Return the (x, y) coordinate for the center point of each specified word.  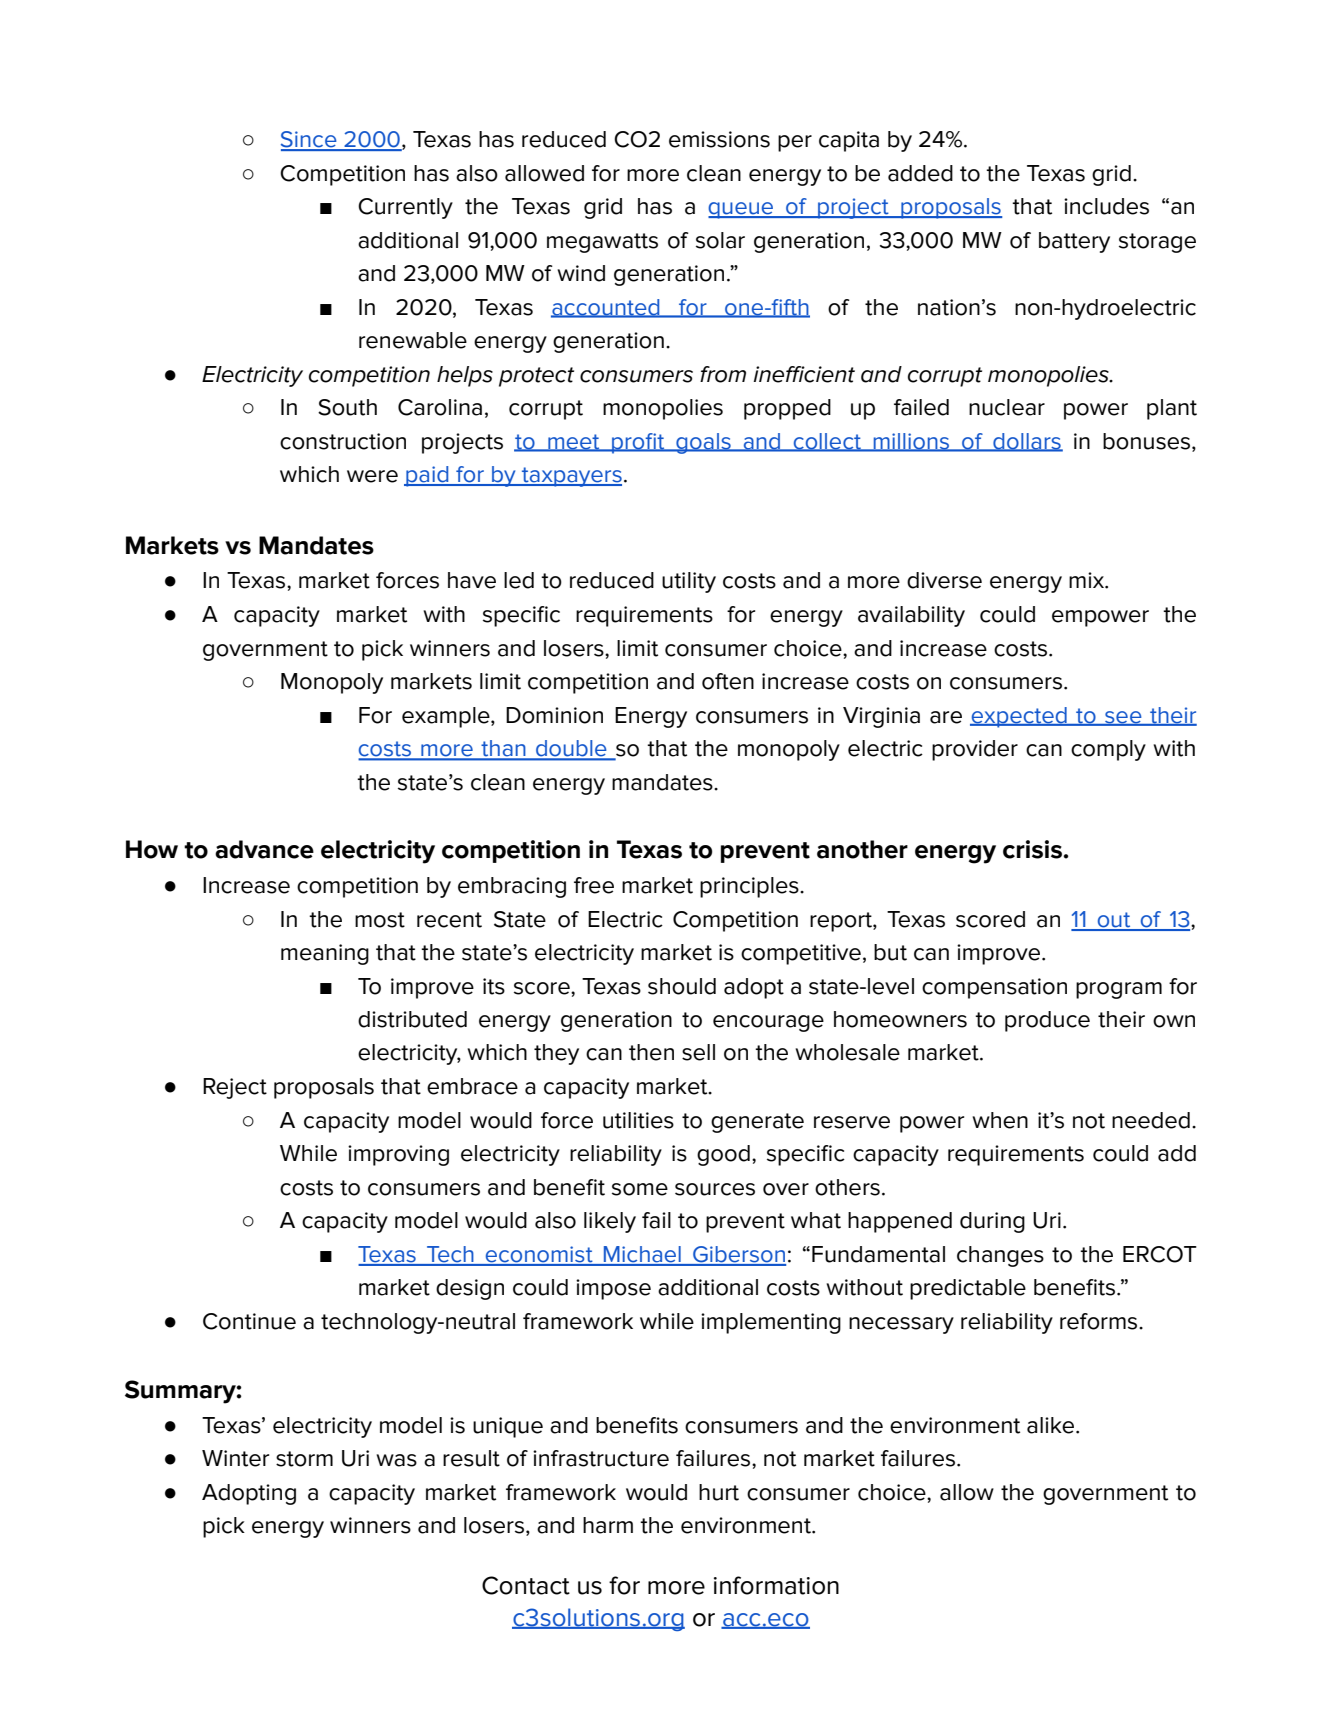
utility (689, 582)
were (372, 476)
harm (608, 1525)
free (594, 885)
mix (1087, 580)
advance (264, 849)
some (640, 1189)
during (992, 1222)
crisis (1033, 849)
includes (1106, 206)
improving (398, 1155)
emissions (719, 139)
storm (304, 1459)
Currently (405, 208)
